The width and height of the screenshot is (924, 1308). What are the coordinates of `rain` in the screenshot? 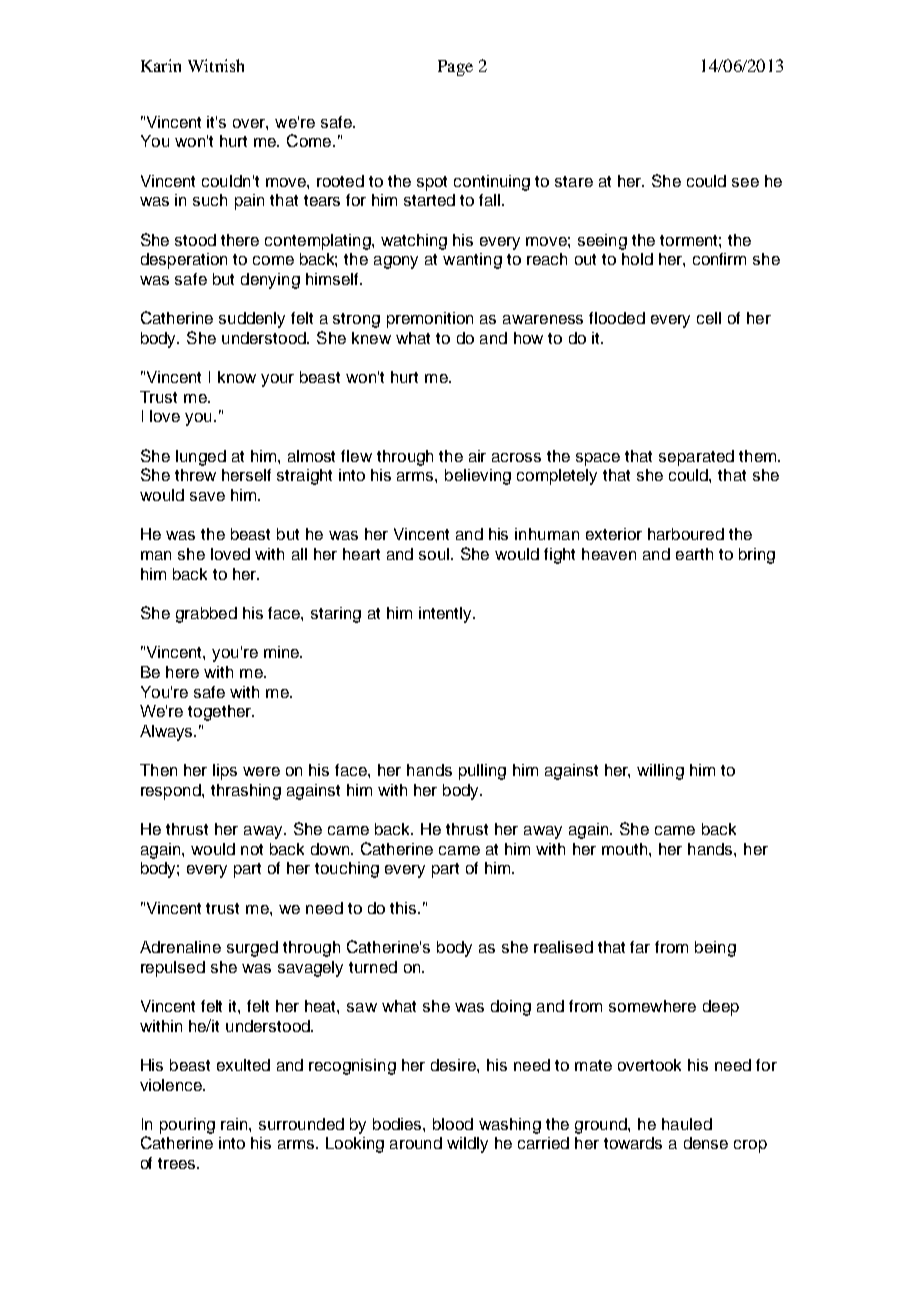 It's located at (235, 1124).
